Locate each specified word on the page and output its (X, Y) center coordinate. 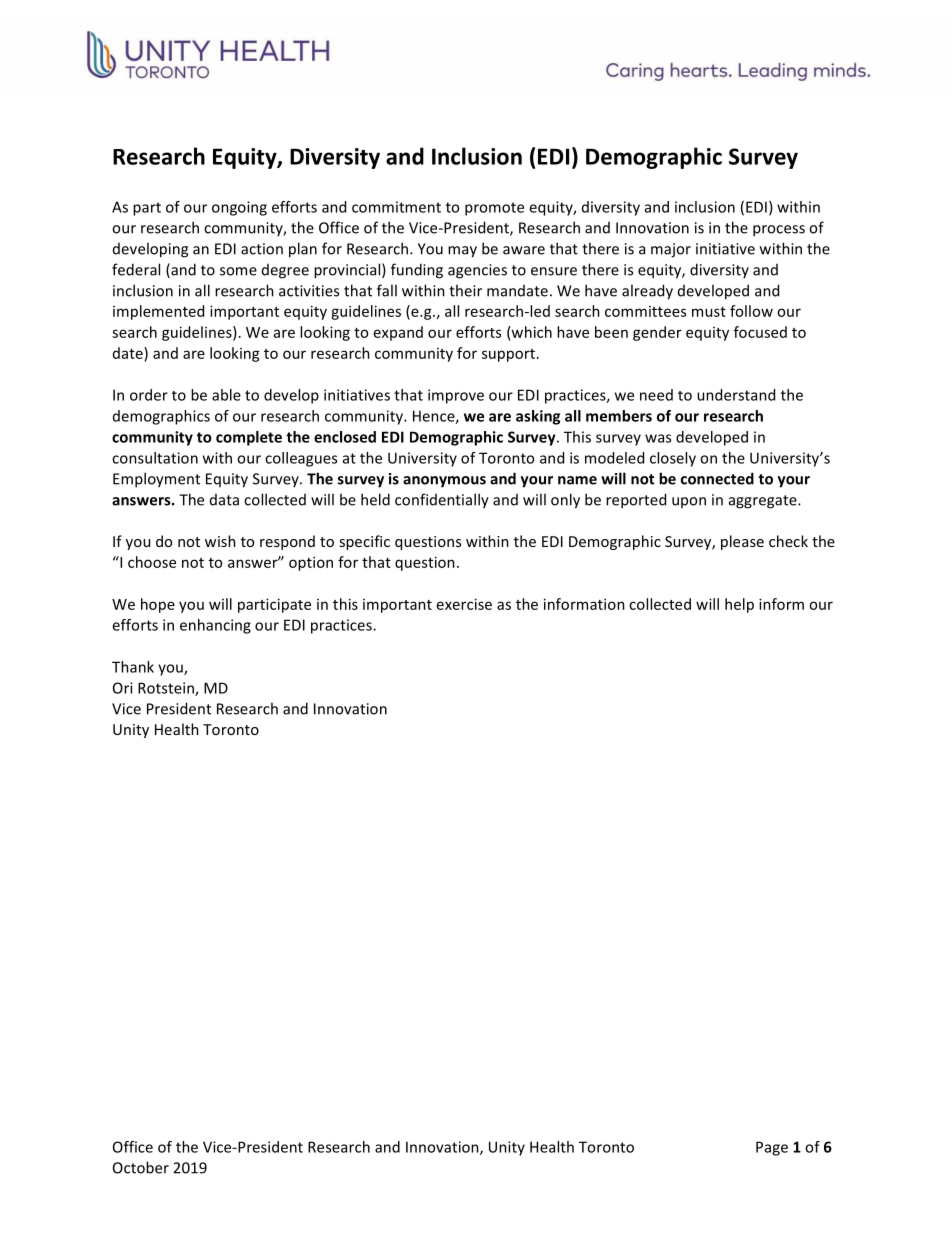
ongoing (239, 208)
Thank (133, 667)
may (462, 252)
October (141, 1167)
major (671, 250)
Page (772, 1148)
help (739, 605)
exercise (464, 604)
